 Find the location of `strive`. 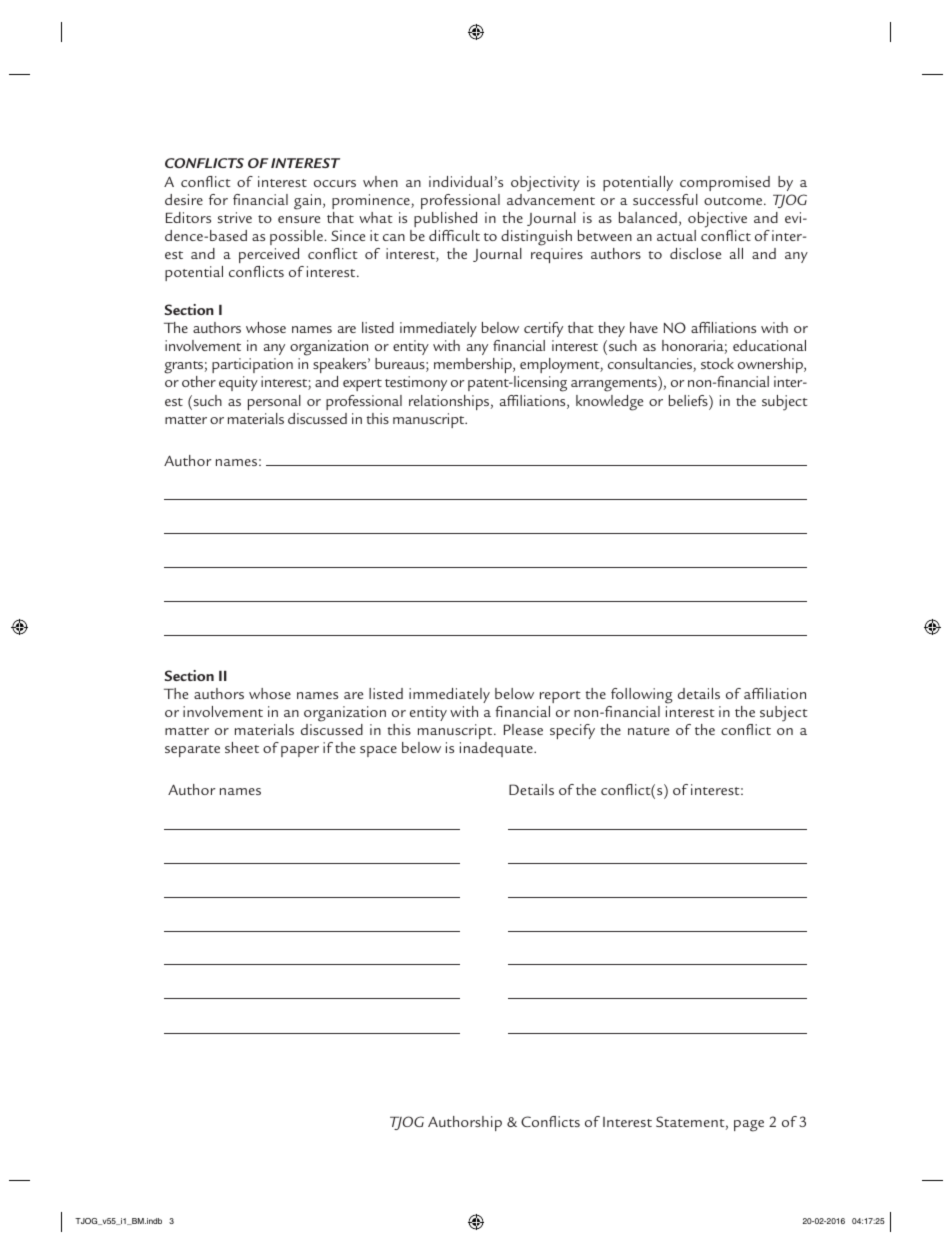

strive is located at coordinates (235, 217).
